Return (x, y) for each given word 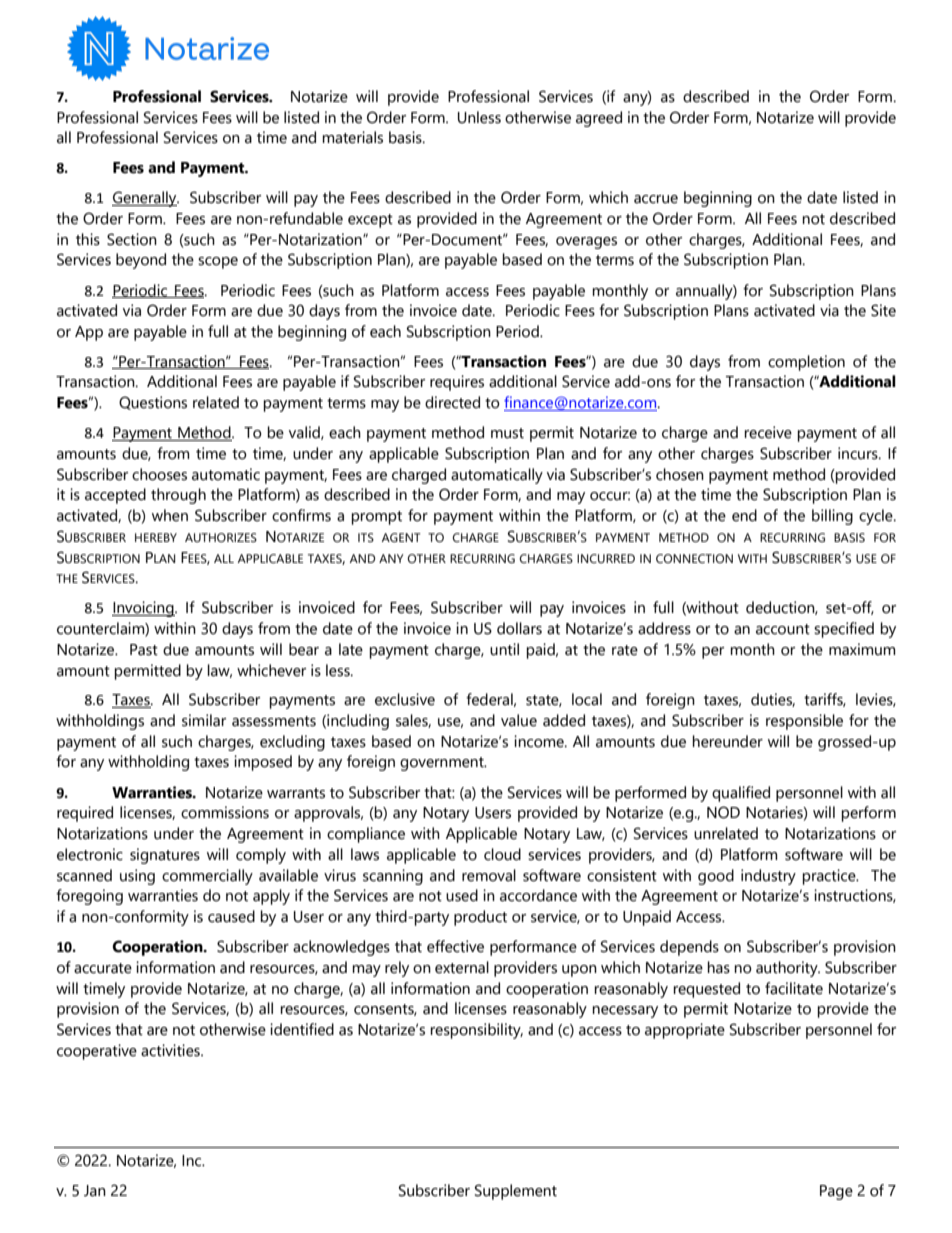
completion (806, 363)
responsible (804, 722)
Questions (153, 403)
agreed (599, 119)
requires (457, 383)
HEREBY (156, 537)
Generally (145, 199)
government (443, 764)
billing (832, 517)
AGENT (401, 537)
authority (788, 969)
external (462, 967)
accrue (656, 199)
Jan (95, 1191)
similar (204, 720)
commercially (207, 877)
